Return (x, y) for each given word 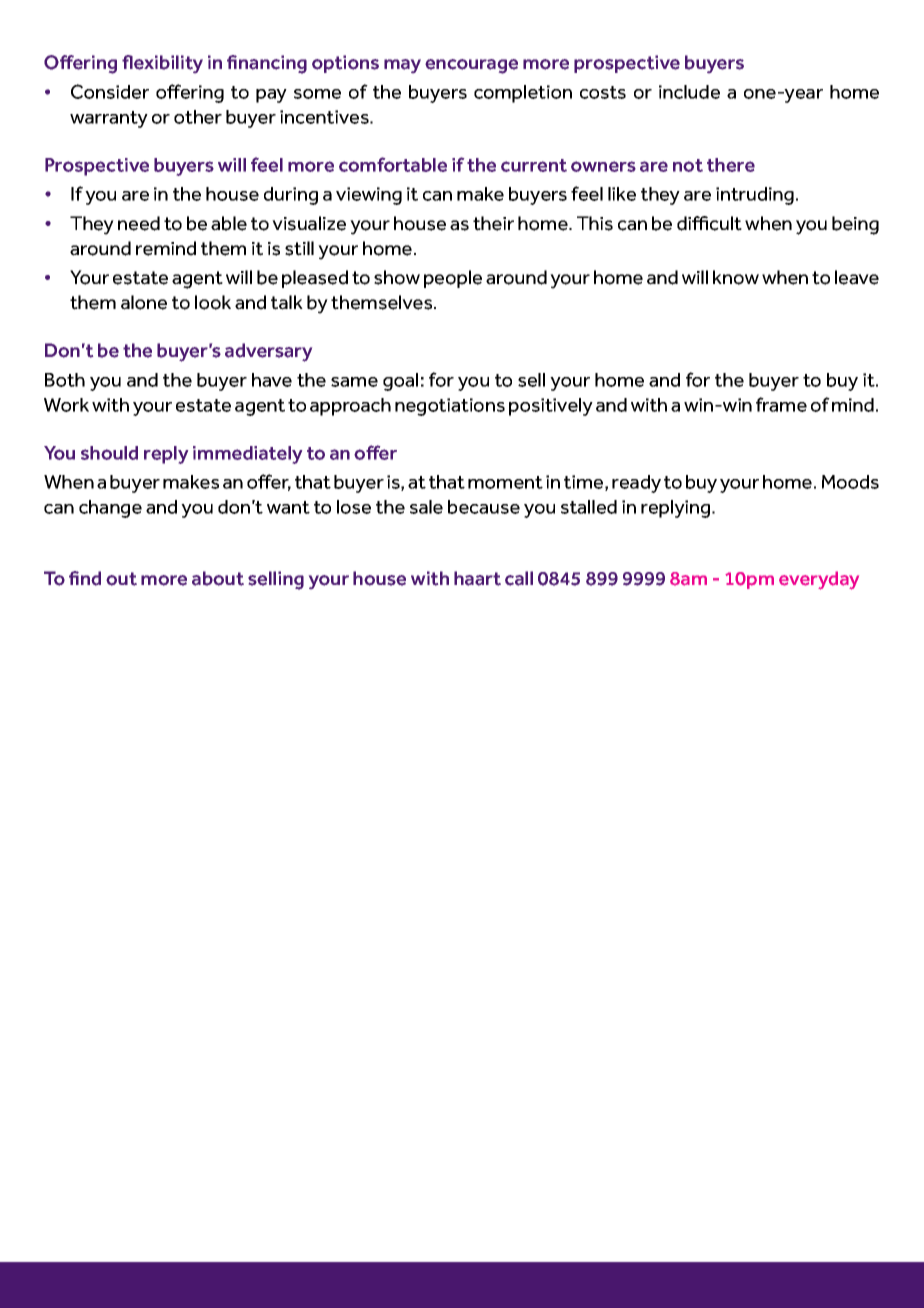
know (736, 277)
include (689, 92)
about (218, 578)
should (109, 453)
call (519, 578)
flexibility (162, 64)
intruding (755, 196)
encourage (471, 66)
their (493, 223)
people (453, 279)
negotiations (450, 407)
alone (144, 302)
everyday (819, 580)
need (139, 223)
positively (551, 407)
